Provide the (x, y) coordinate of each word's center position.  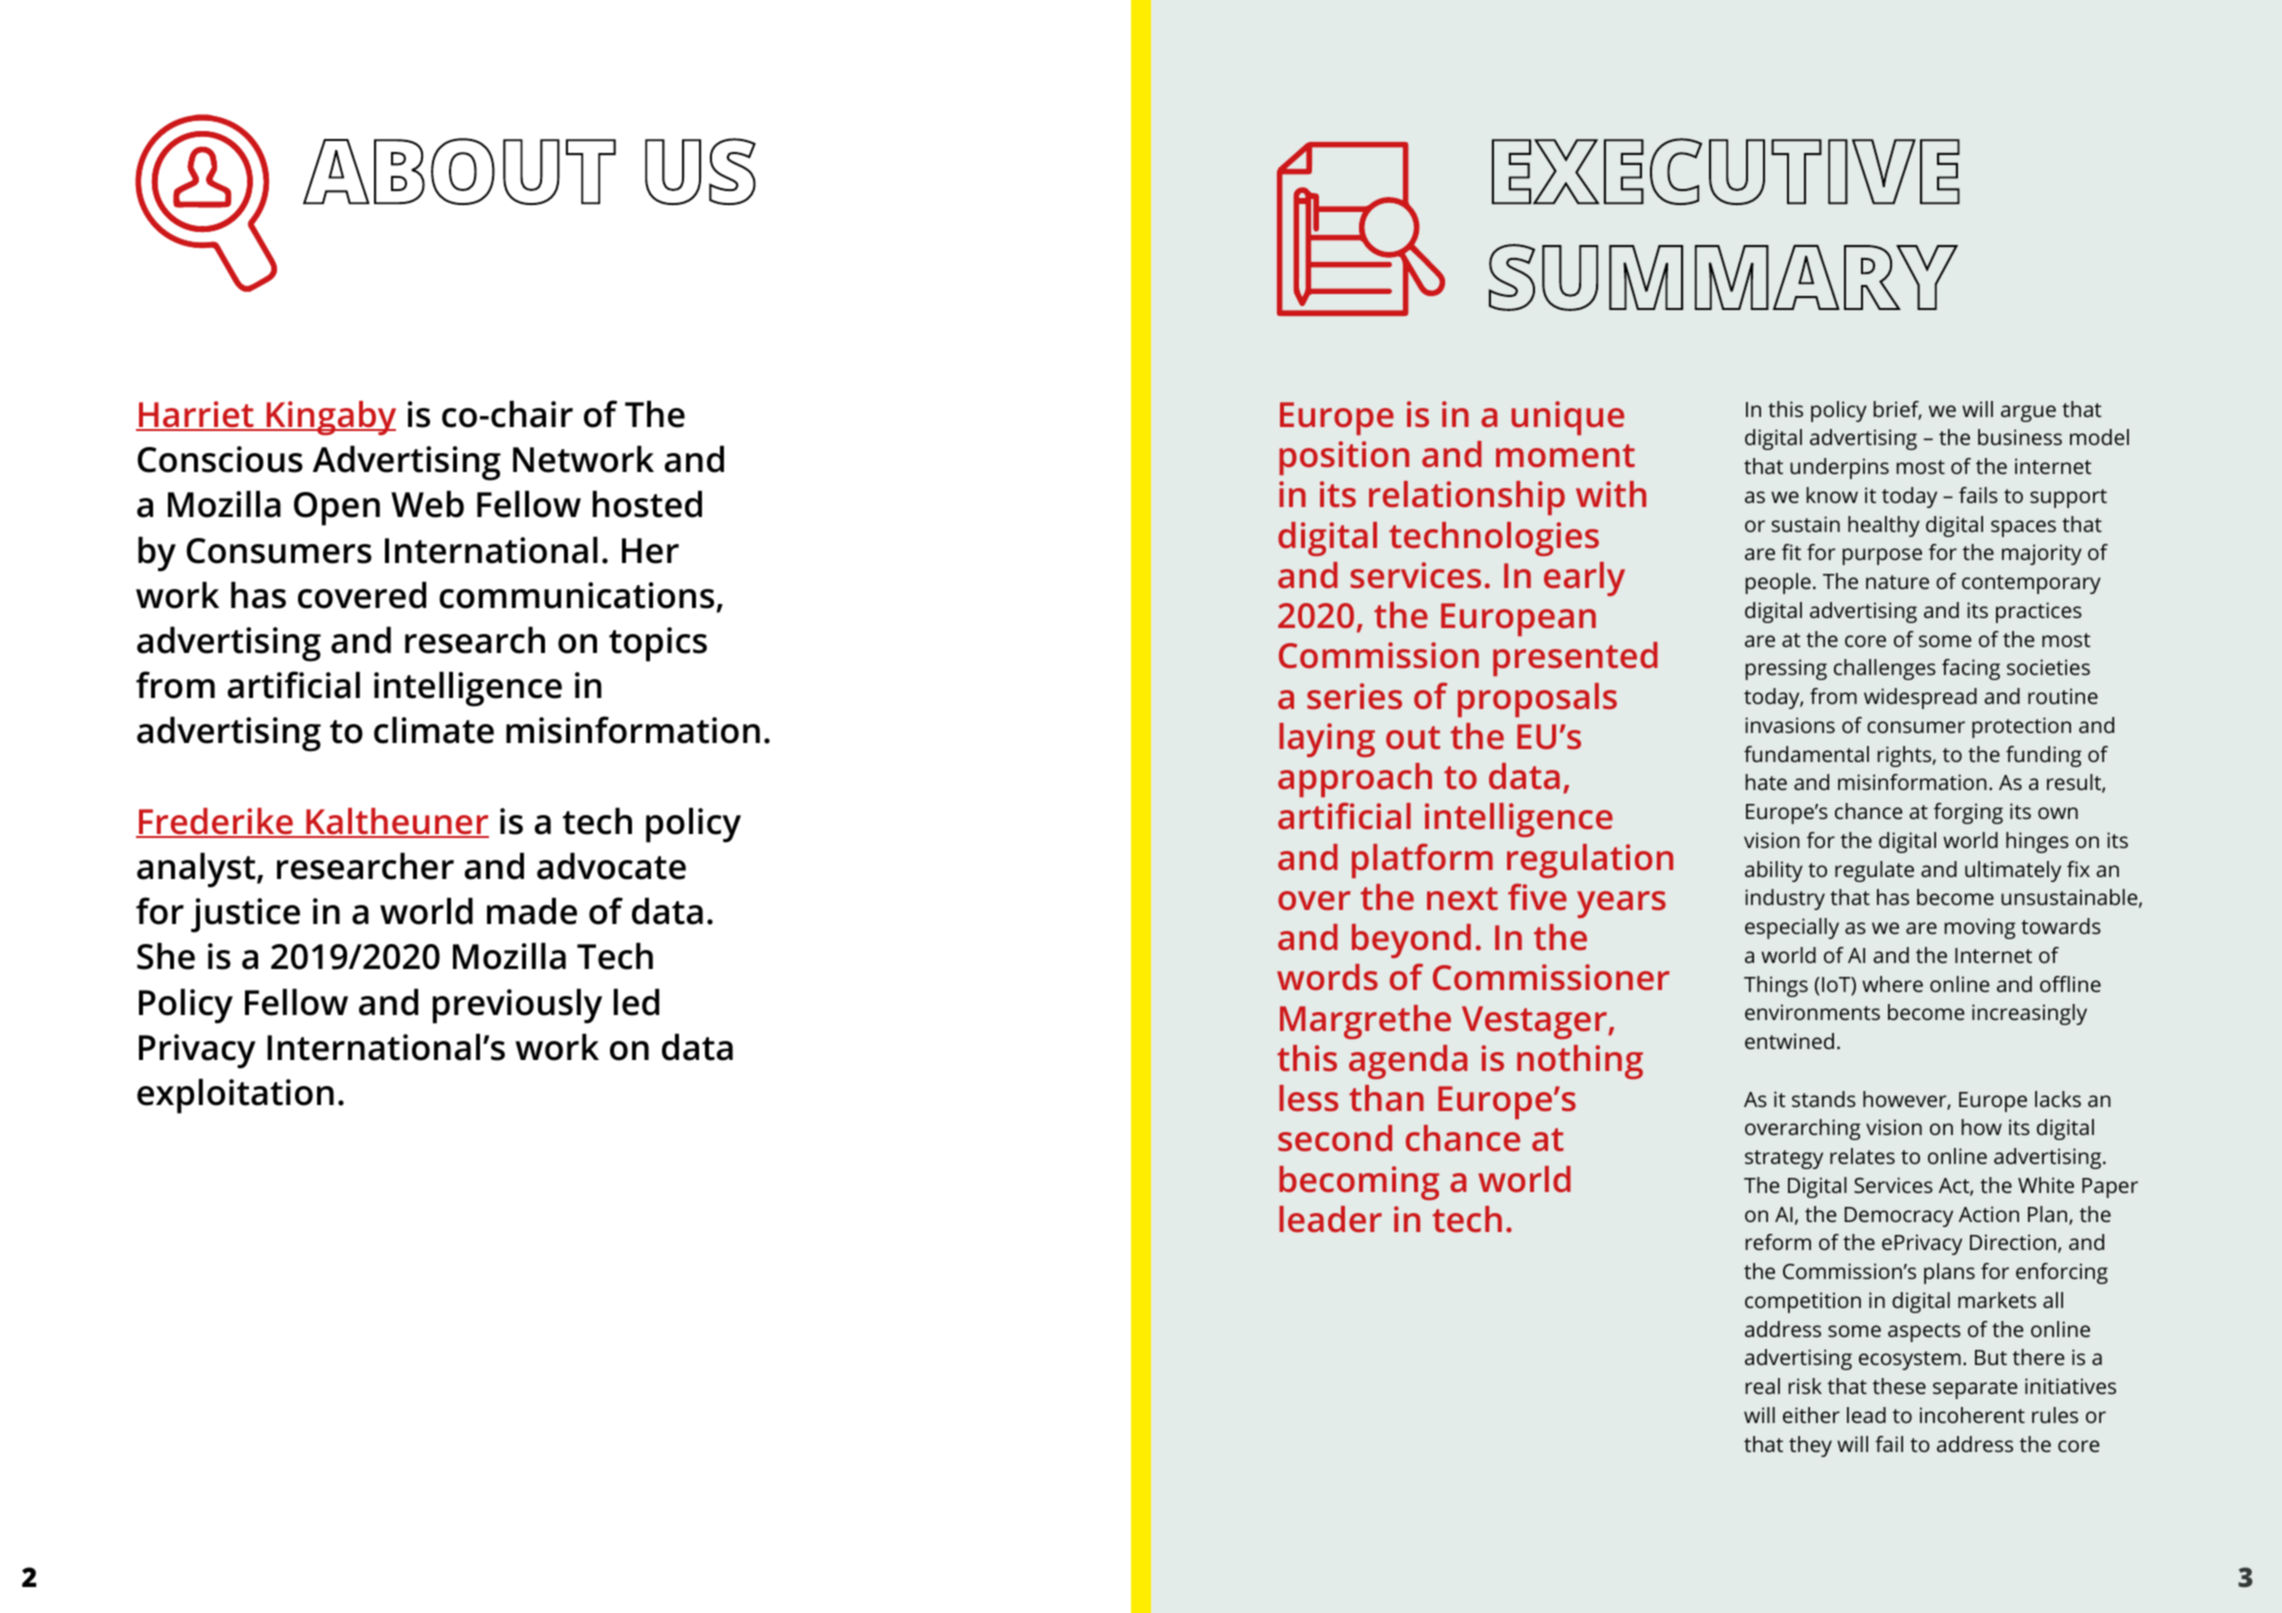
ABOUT (459, 171)
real (1763, 1386)
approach (1355, 780)
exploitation (235, 1096)
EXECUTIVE (1726, 171)
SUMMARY (1723, 277)
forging (1968, 813)
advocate (611, 866)
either (1811, 1415)
